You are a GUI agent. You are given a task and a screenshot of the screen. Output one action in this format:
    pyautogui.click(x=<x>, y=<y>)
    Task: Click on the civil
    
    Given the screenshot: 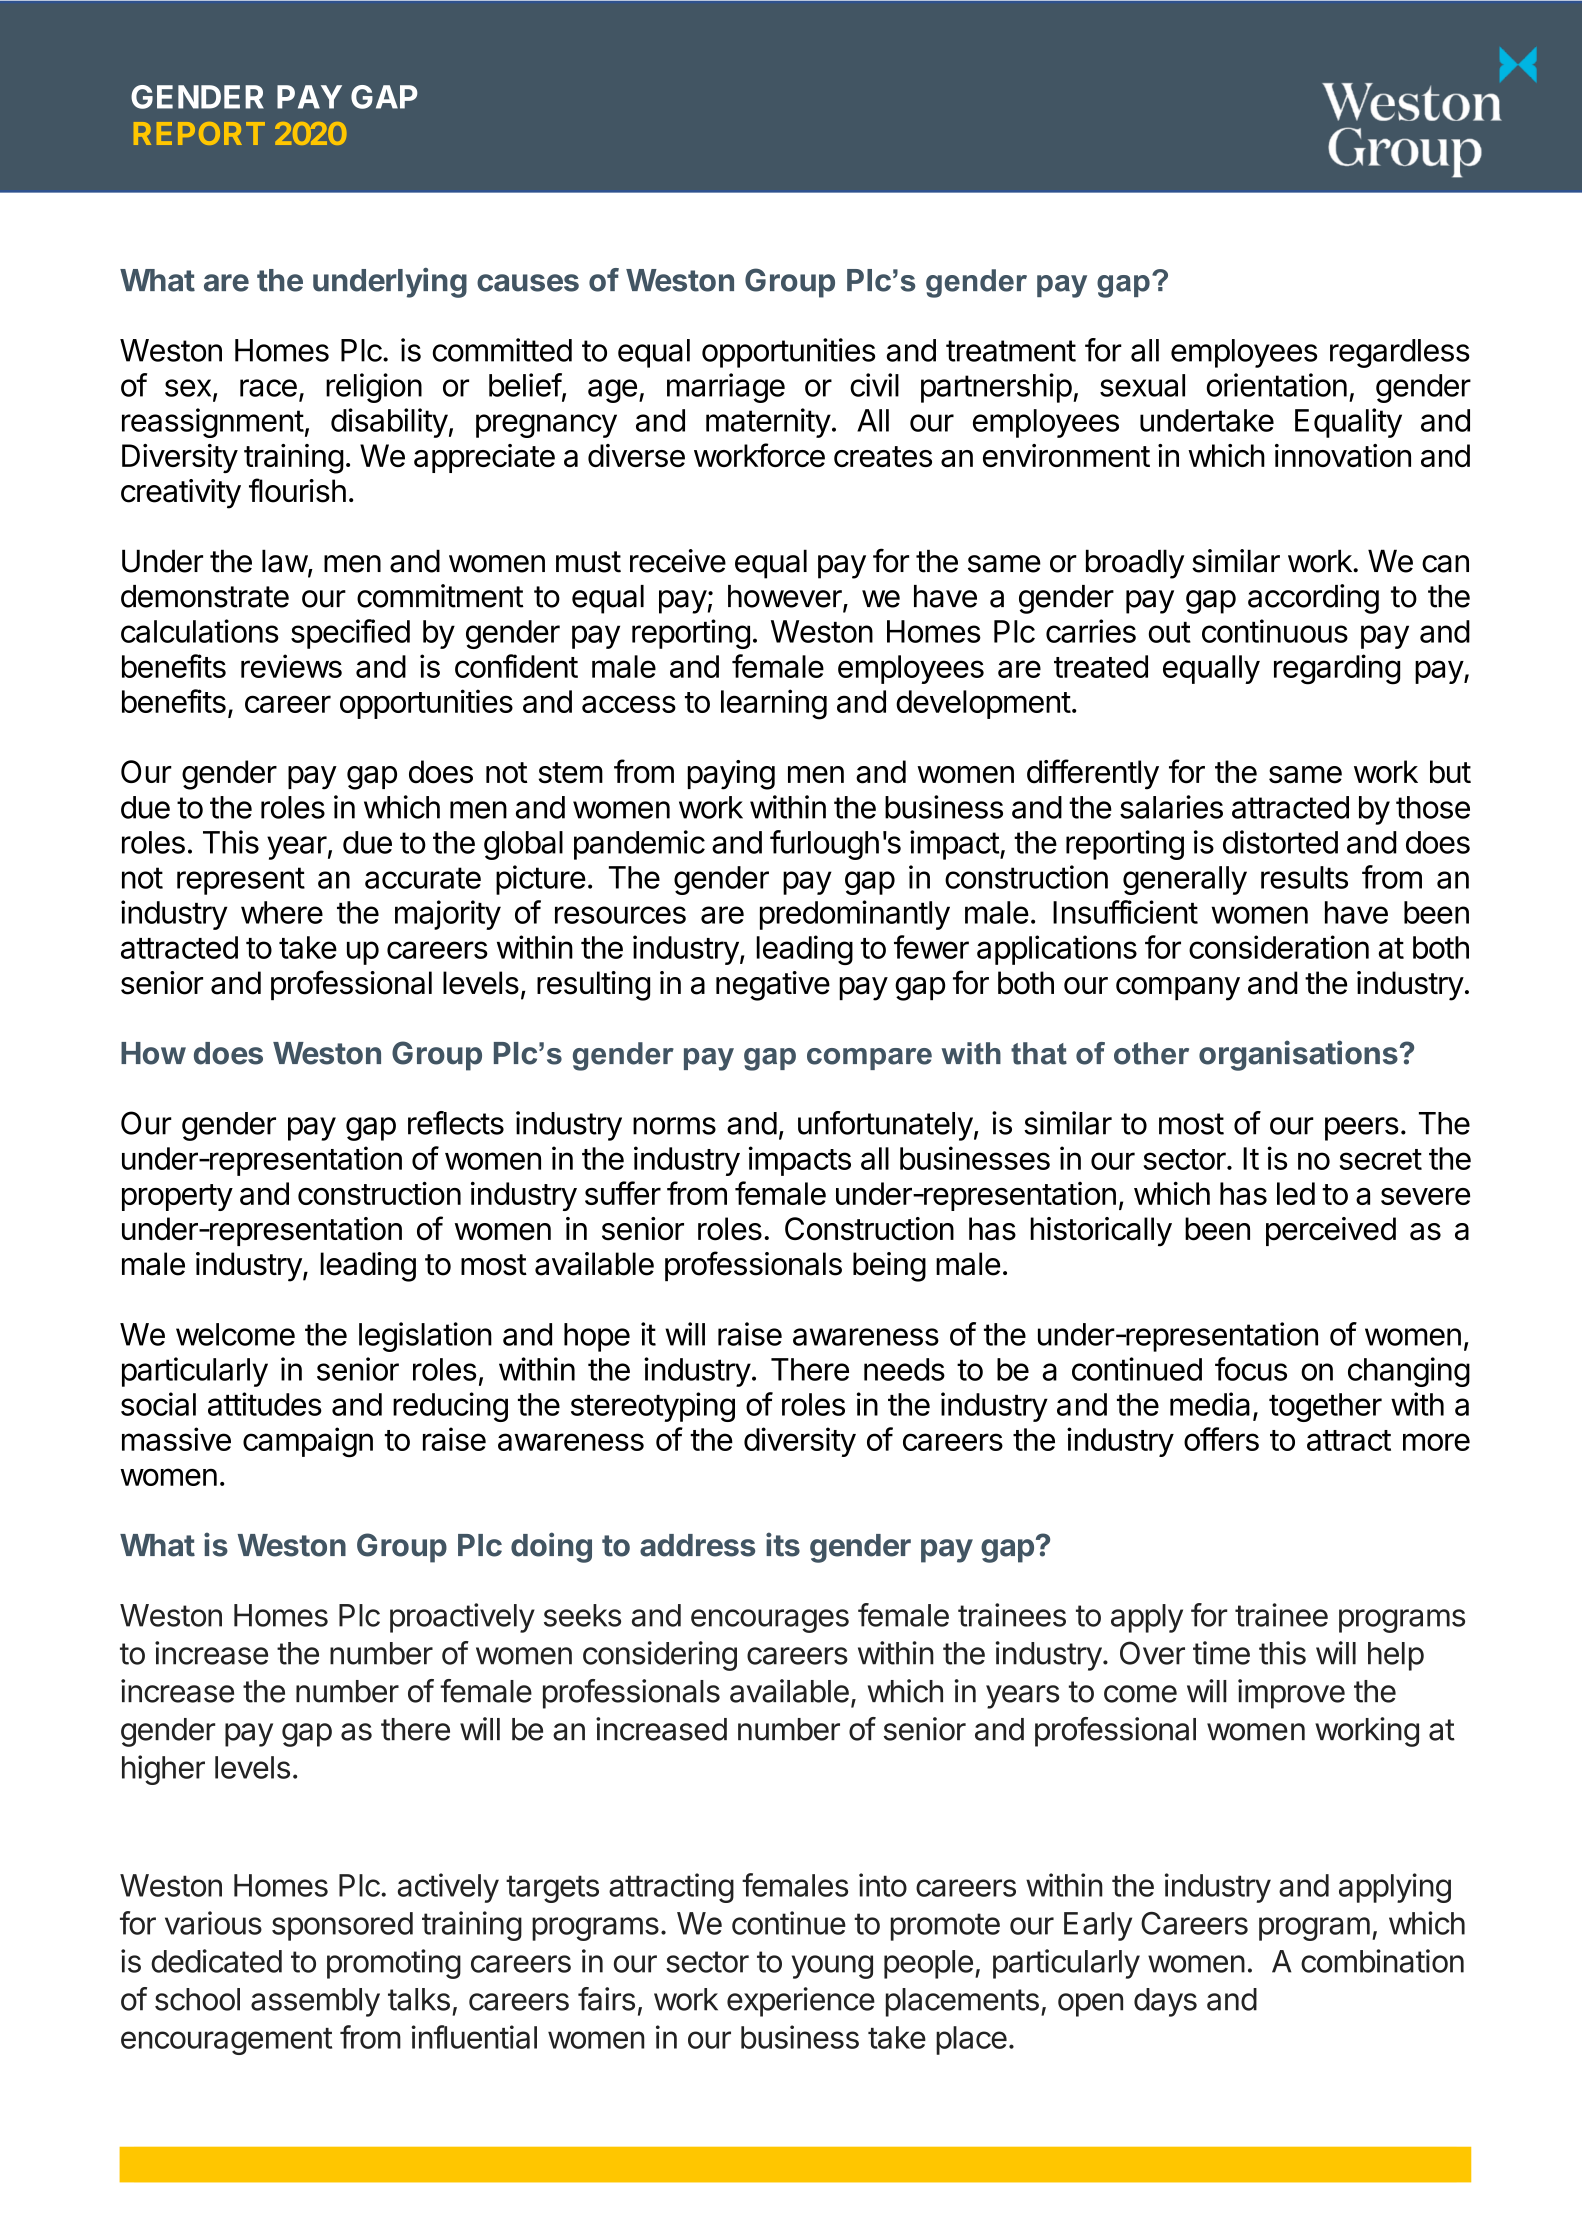 What is the action you would take?
    pyautogui.click(x=874, y=385)
